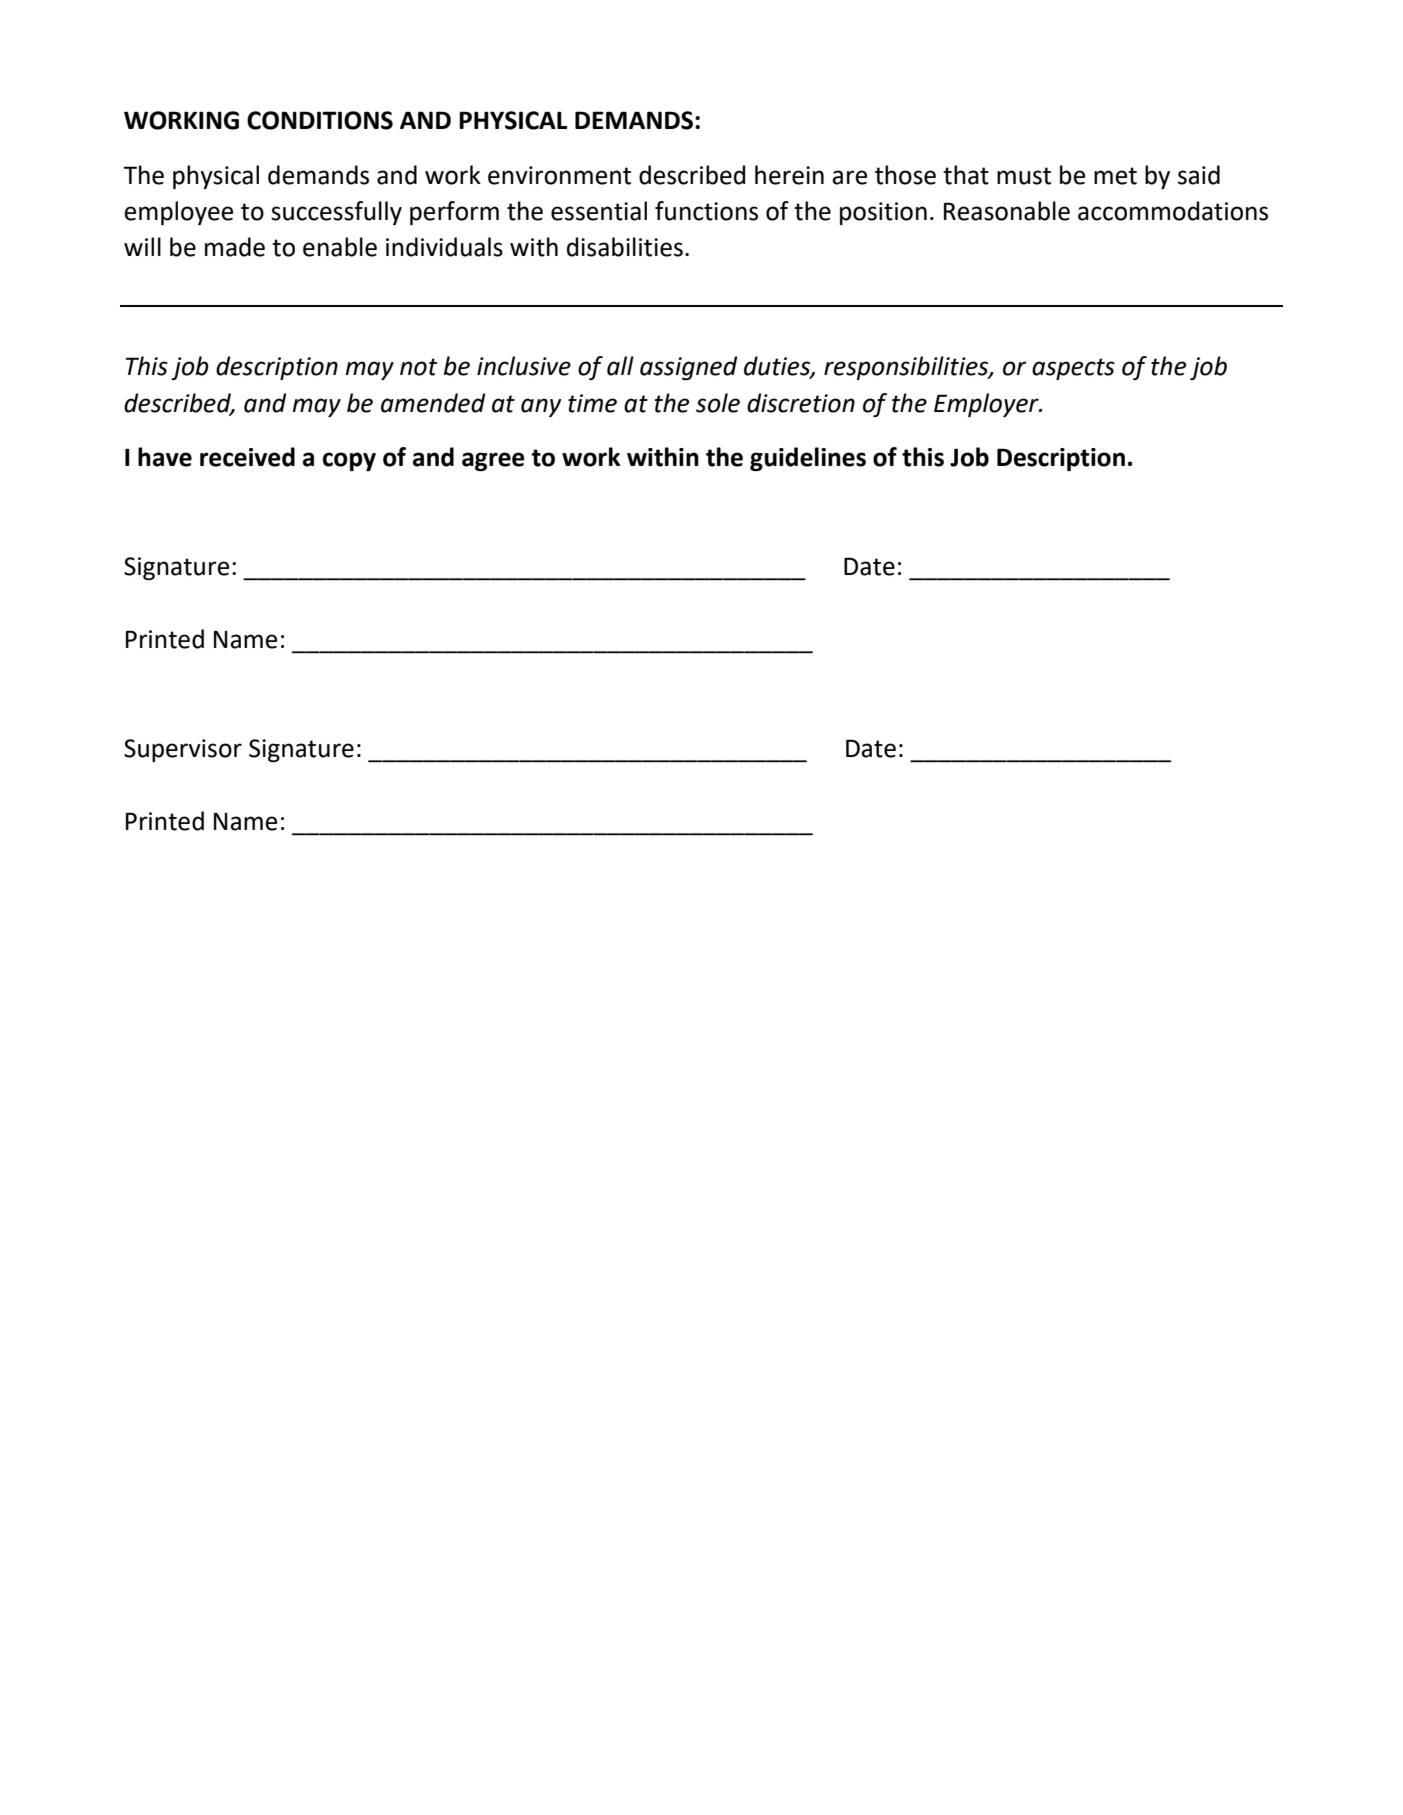 The image size is (1403, 1815). What do you see at coordinates (559, 175) in the screenshot?
I see `environment` at bounding box center [559, 175].
